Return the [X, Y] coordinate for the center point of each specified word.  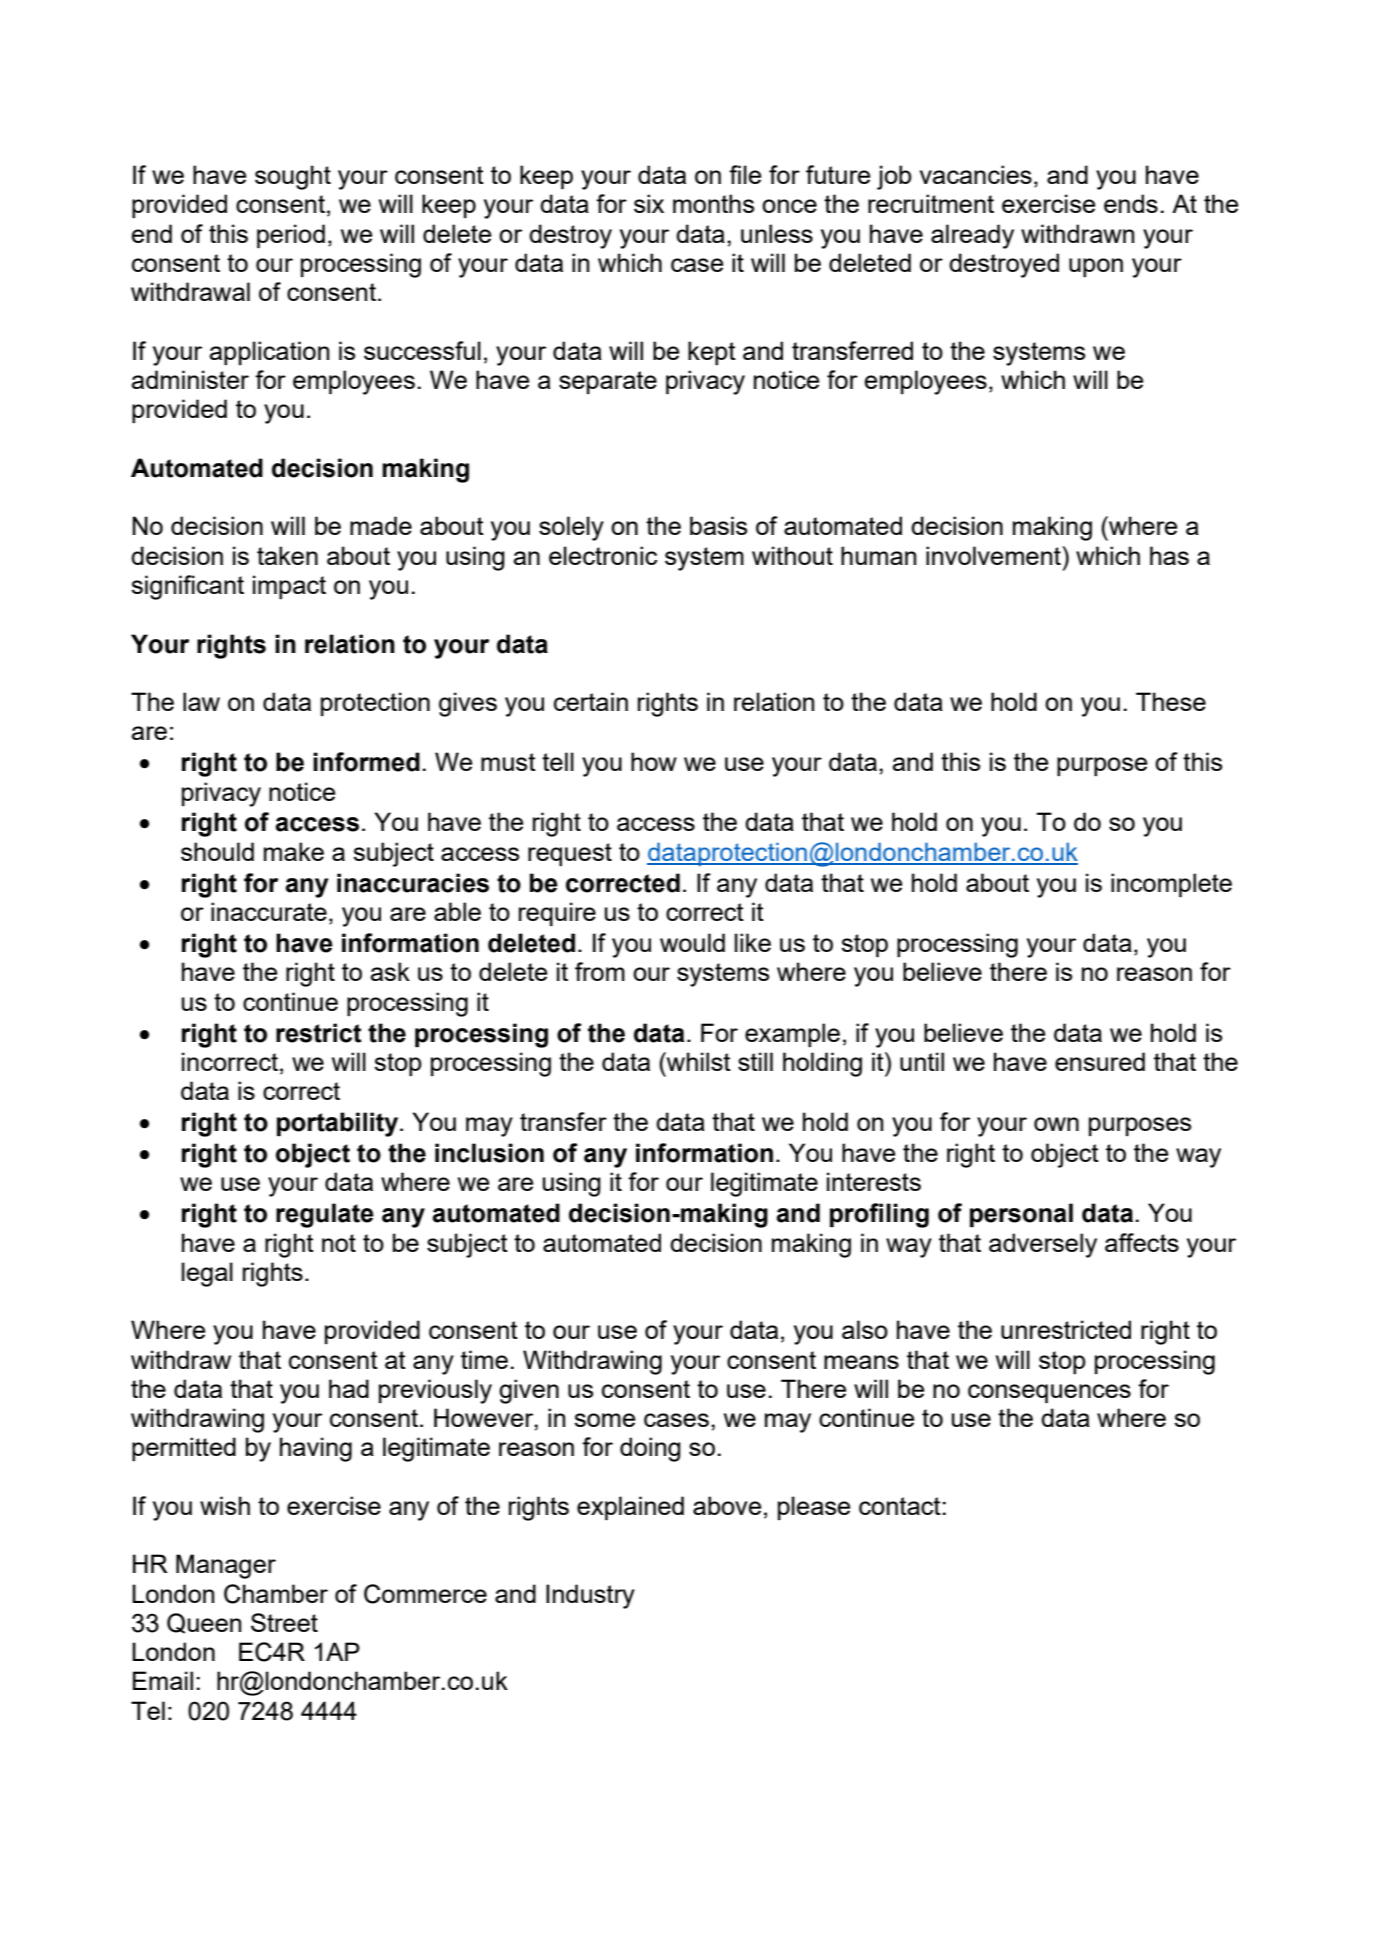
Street [284, 1622]
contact [900, 1506]
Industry [590, 1596]
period [291, 236]
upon [1096, 267]
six [649, 203]
